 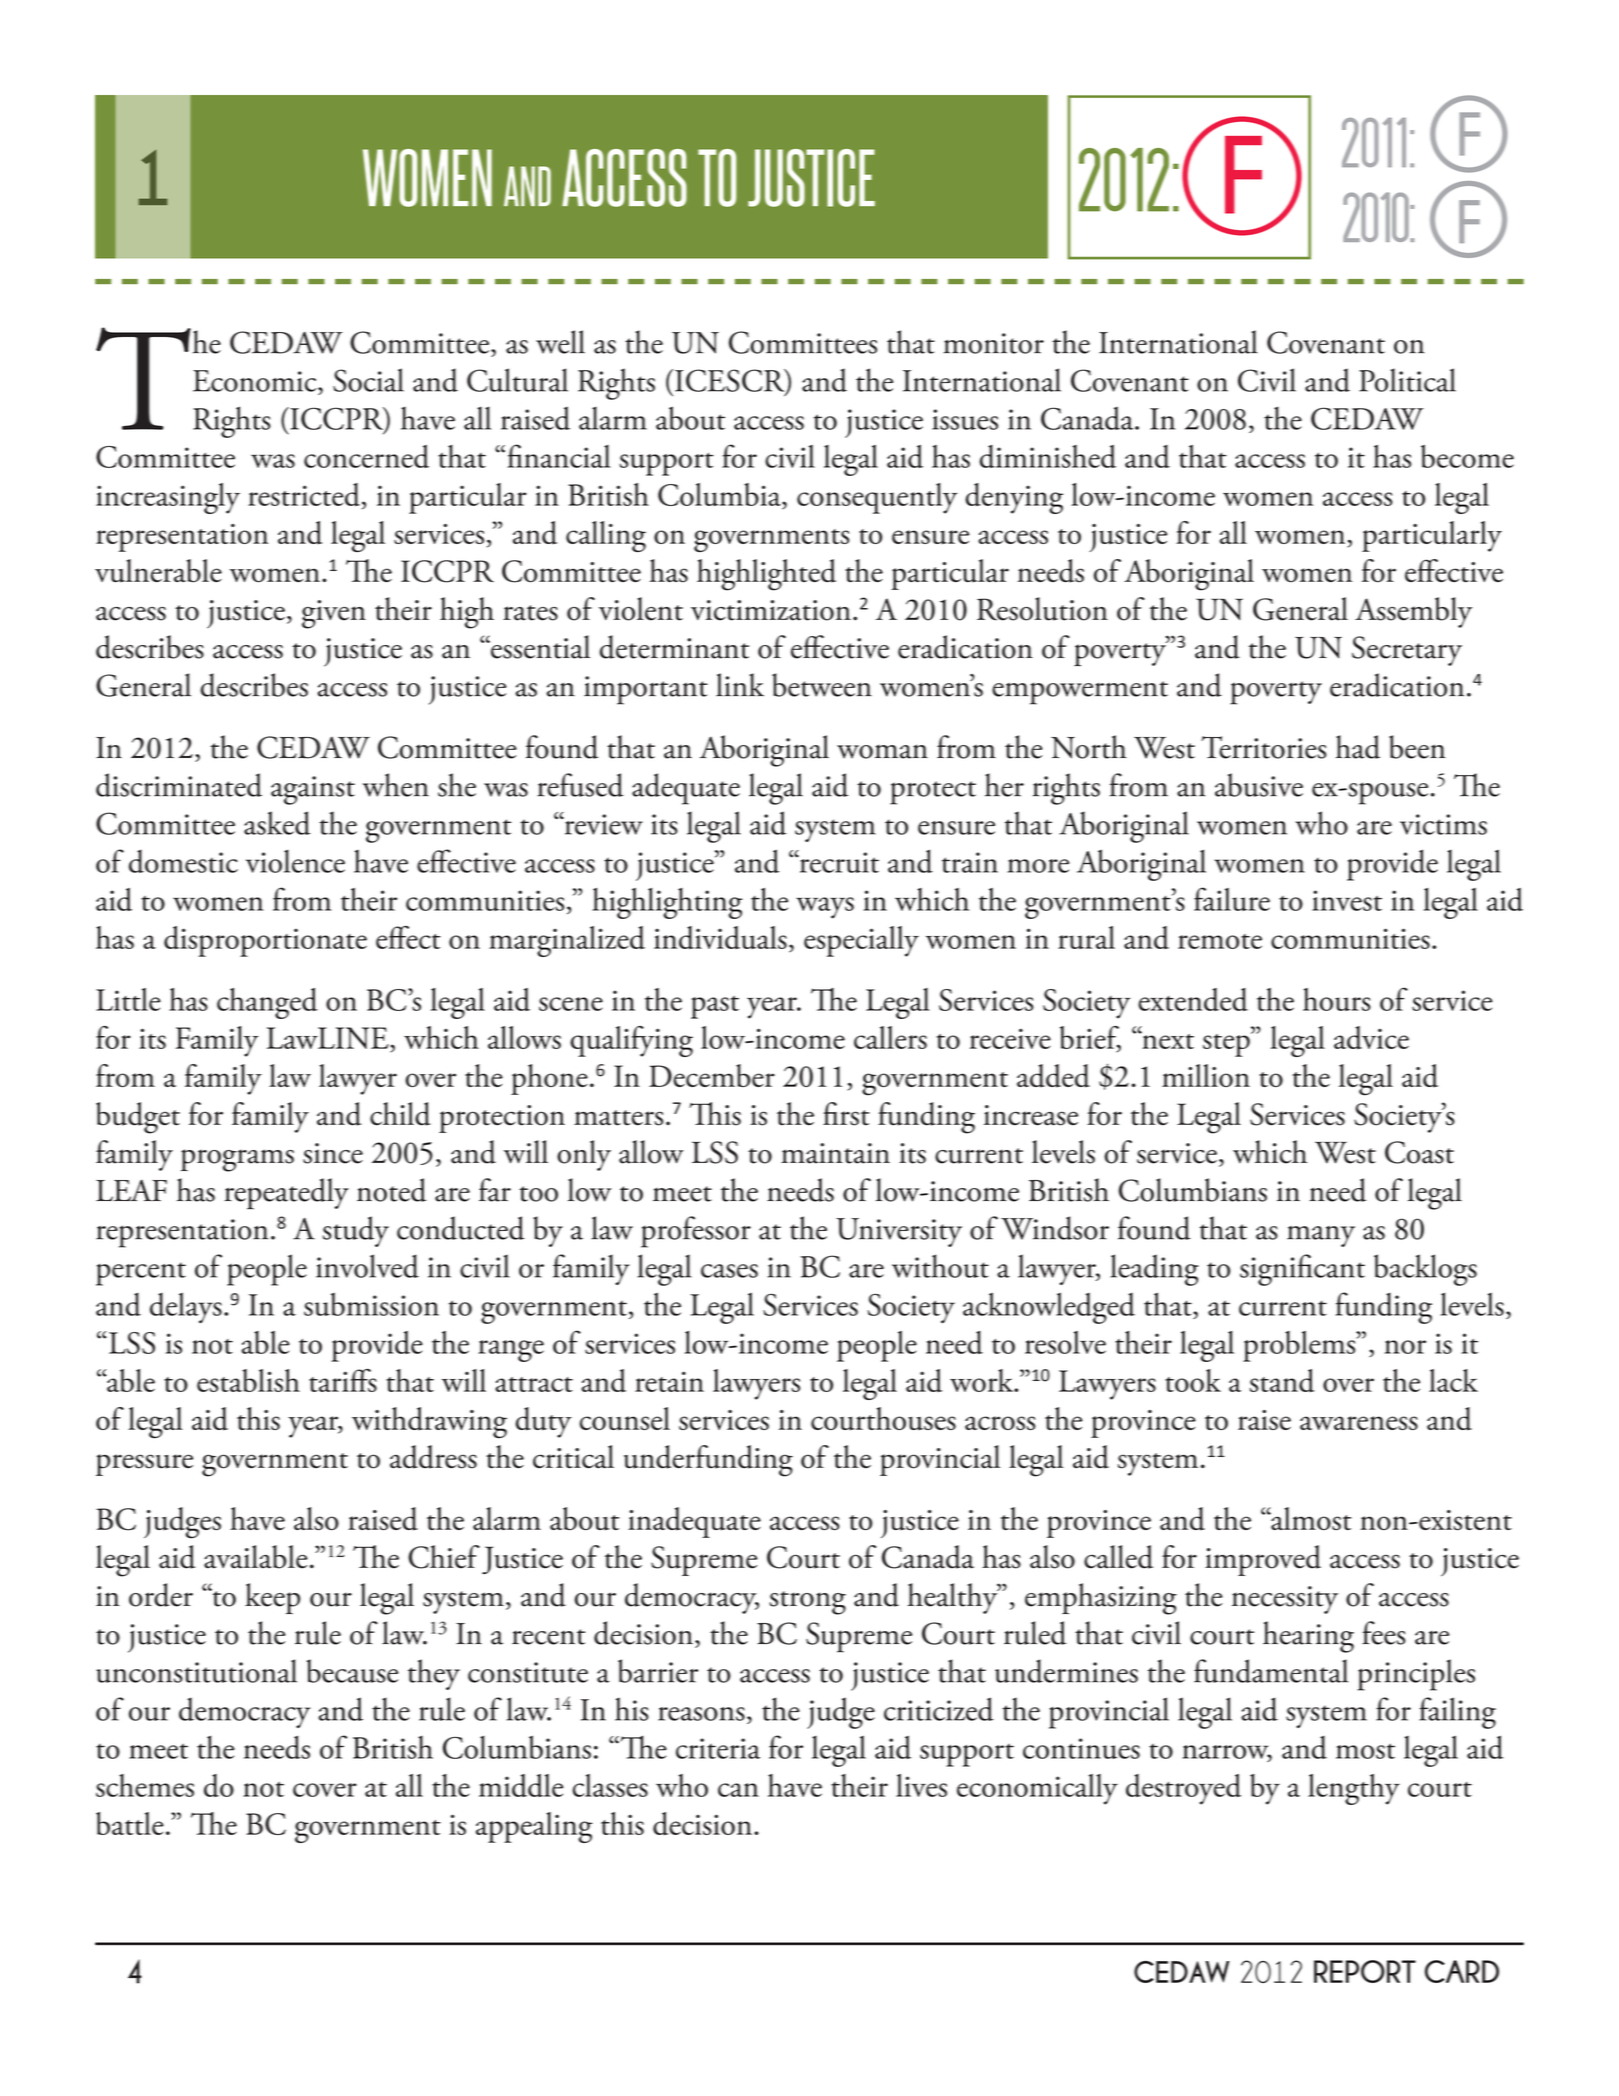 I want to click on awareness, so click(x=1359, y=1423).
